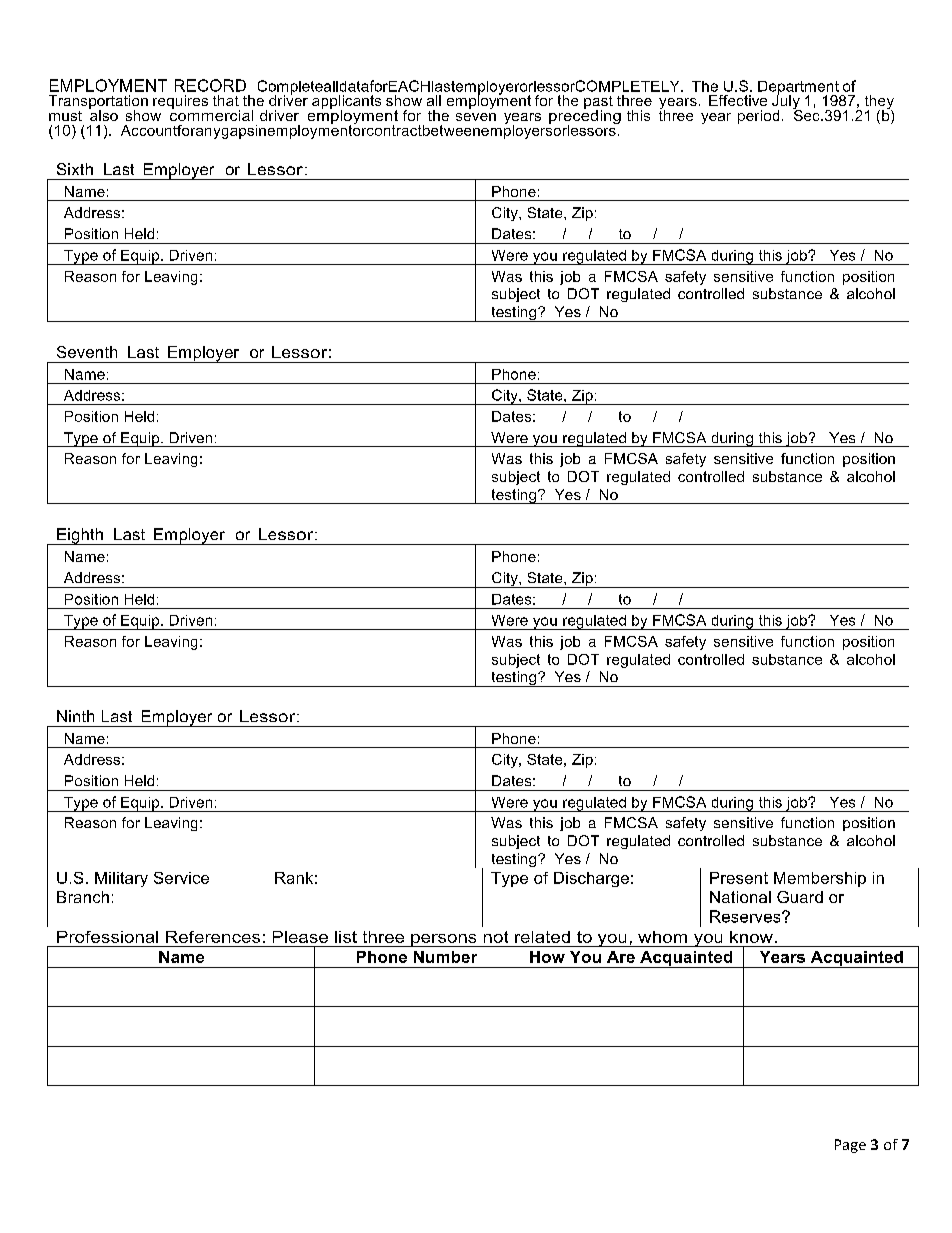 The height and width of the image is (1233, 952). I want to click on related, so click(542, 937).
